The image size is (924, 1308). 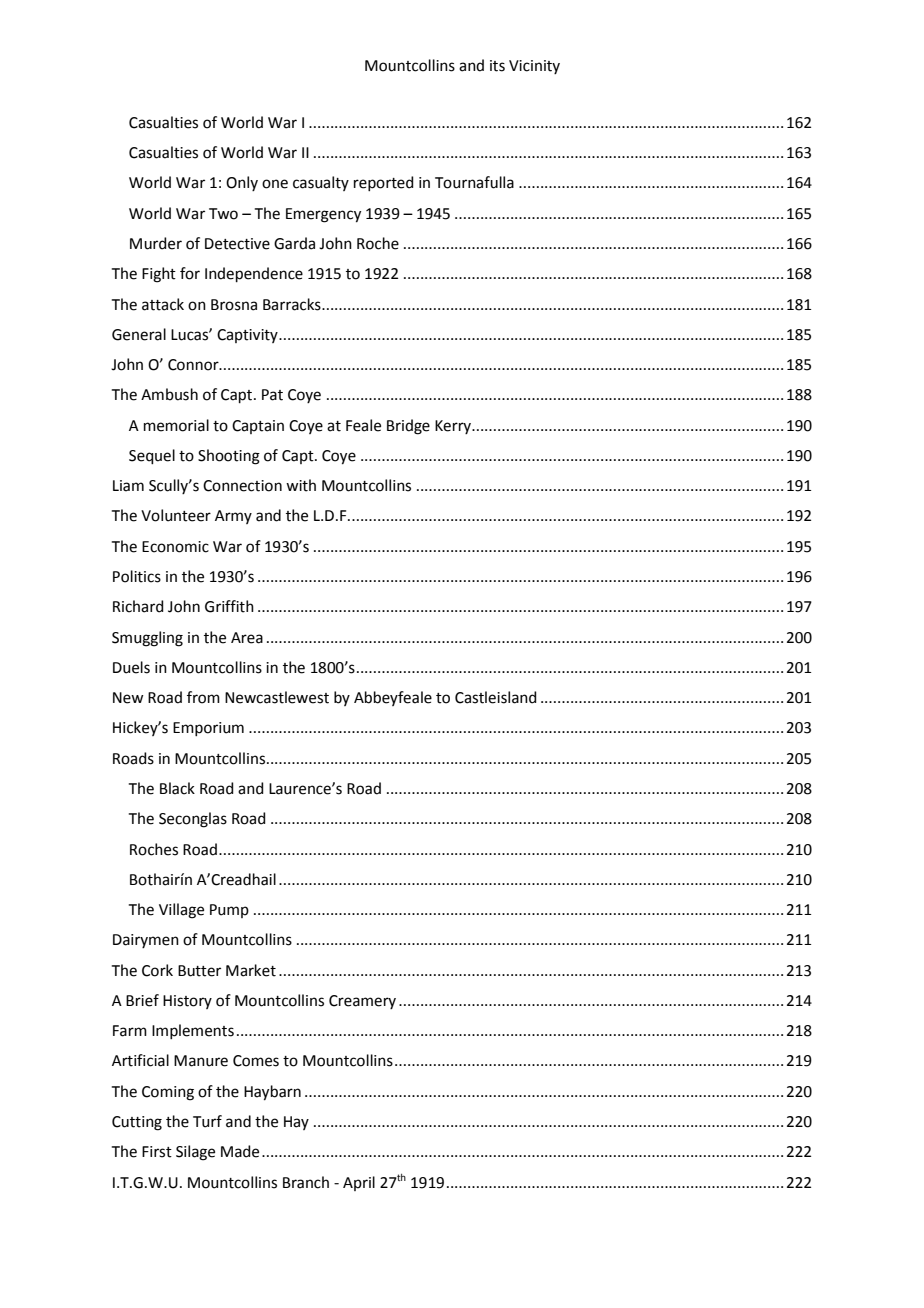 What do you see at coordinates (306, 1182) in the page?
I see `Branch` at bounding box center [306, 1182].
